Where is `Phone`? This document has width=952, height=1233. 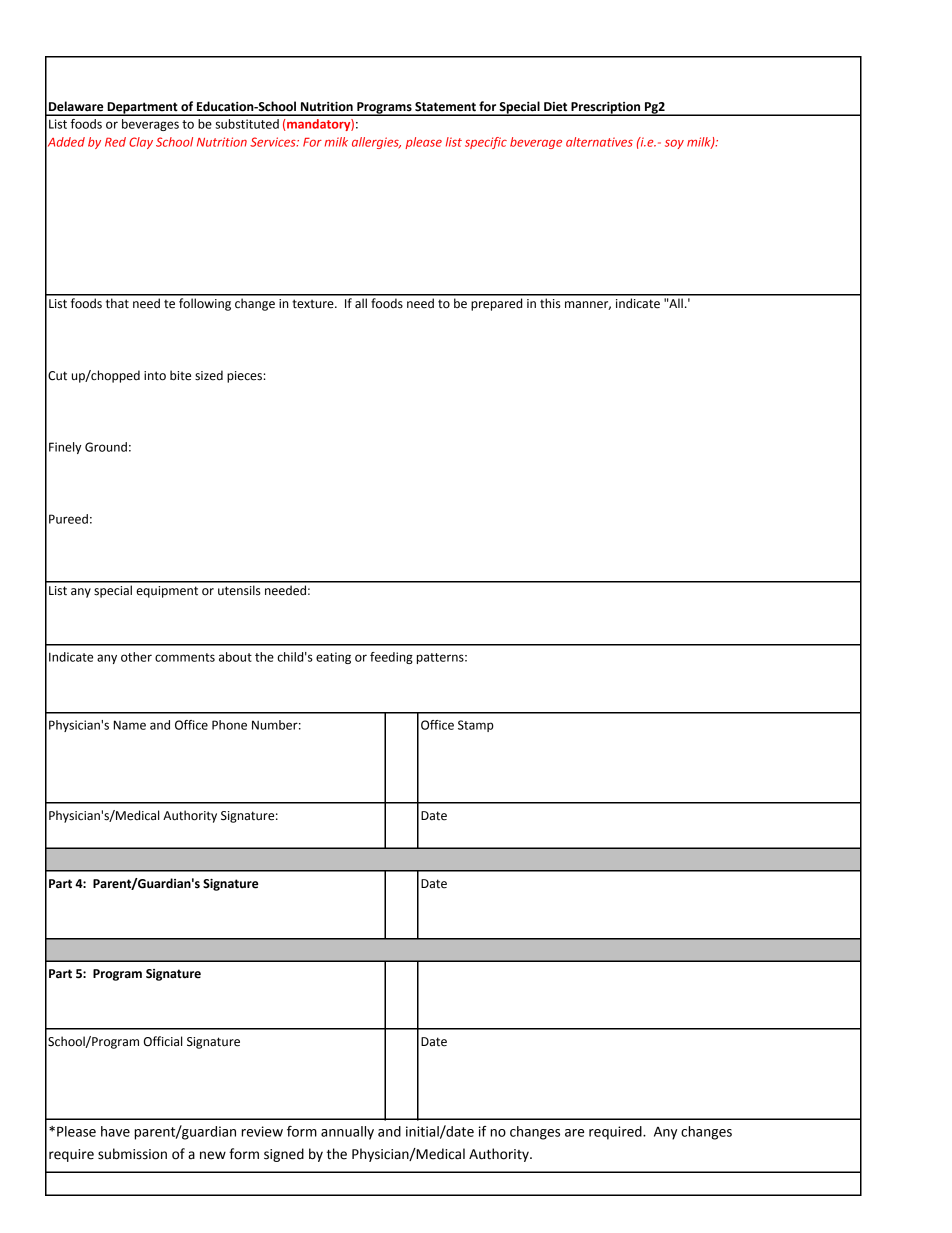
Phone is located at coordinates (229, 725).
